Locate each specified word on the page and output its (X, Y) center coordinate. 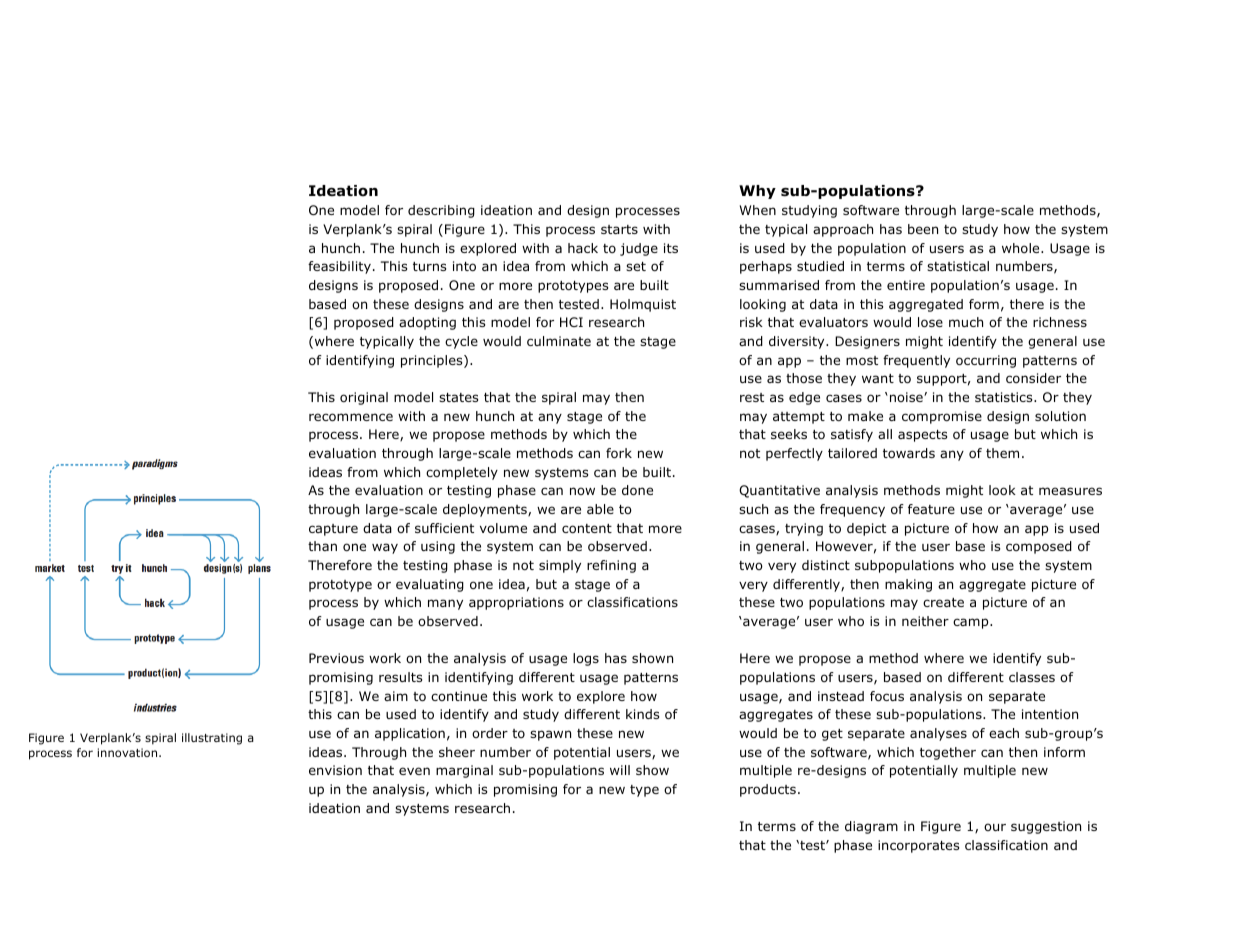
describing (441, 211)
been (923, 229)
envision (335, 770)
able (600, 509)
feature (931, 509)
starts (619, 229)
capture (333, 530)
